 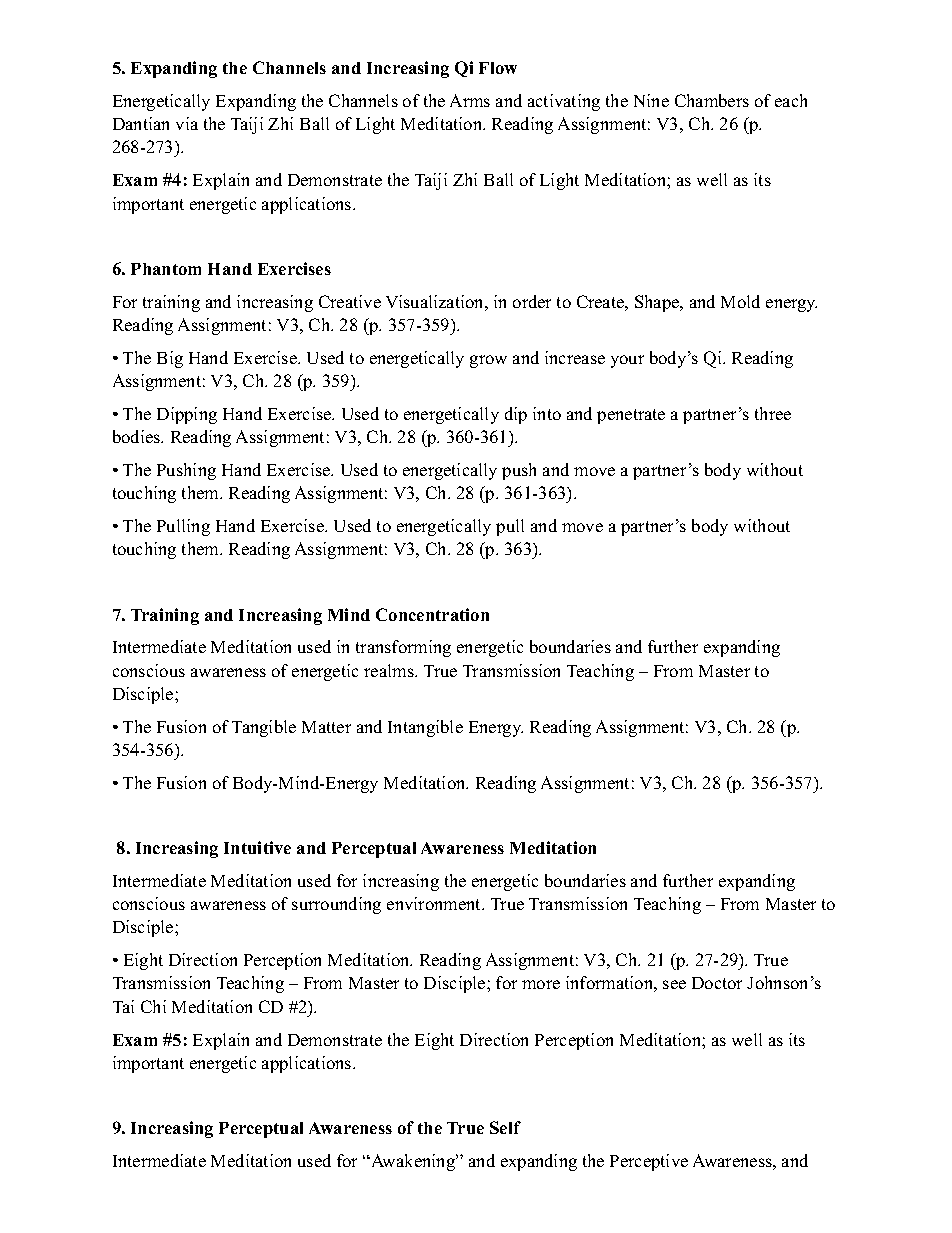 I want to click on Doctor, so click(x=717, y=983).
